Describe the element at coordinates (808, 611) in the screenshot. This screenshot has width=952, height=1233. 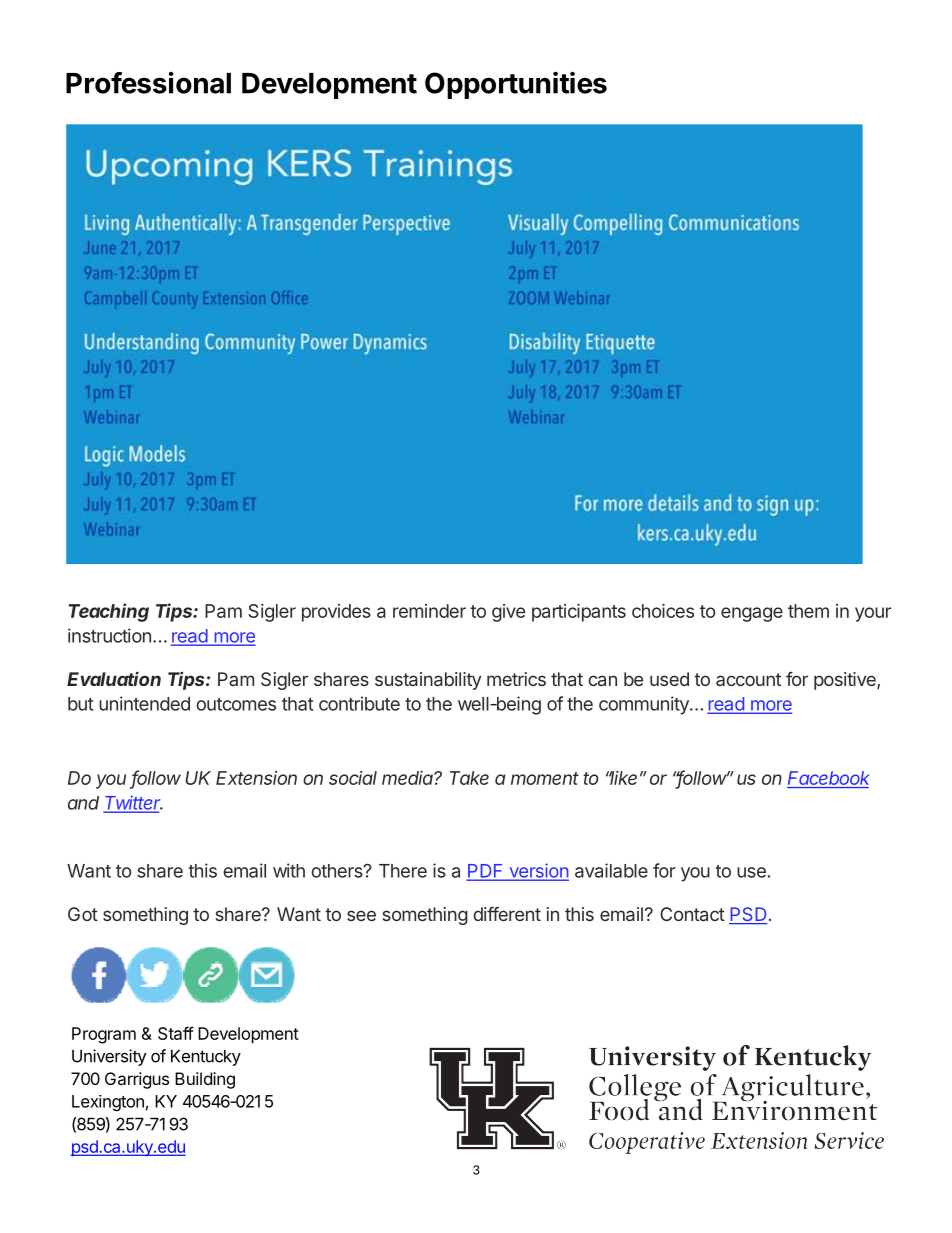
I see `them` at that location.
